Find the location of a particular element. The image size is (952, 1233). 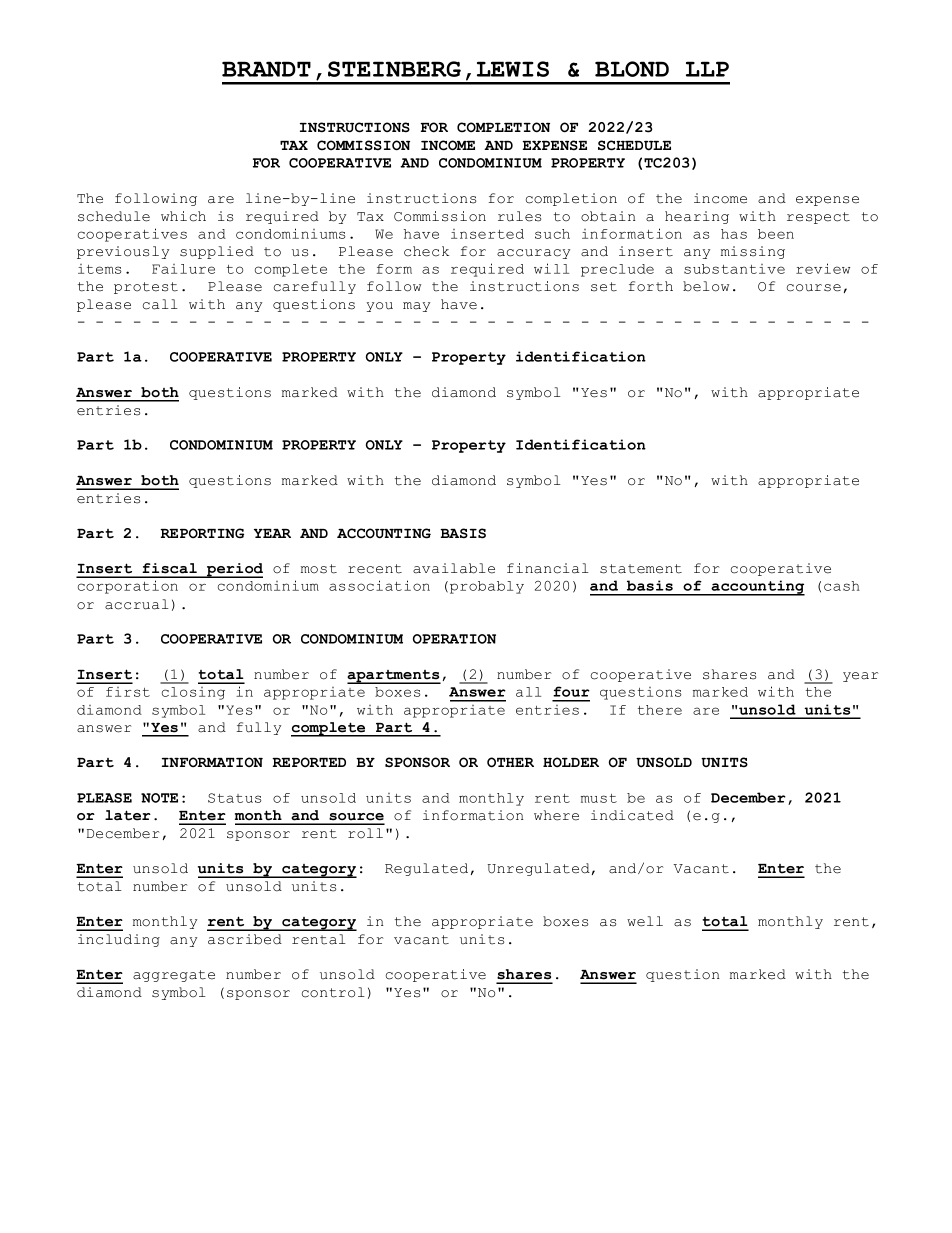

BLOND is located at coordinates (632, 69).
